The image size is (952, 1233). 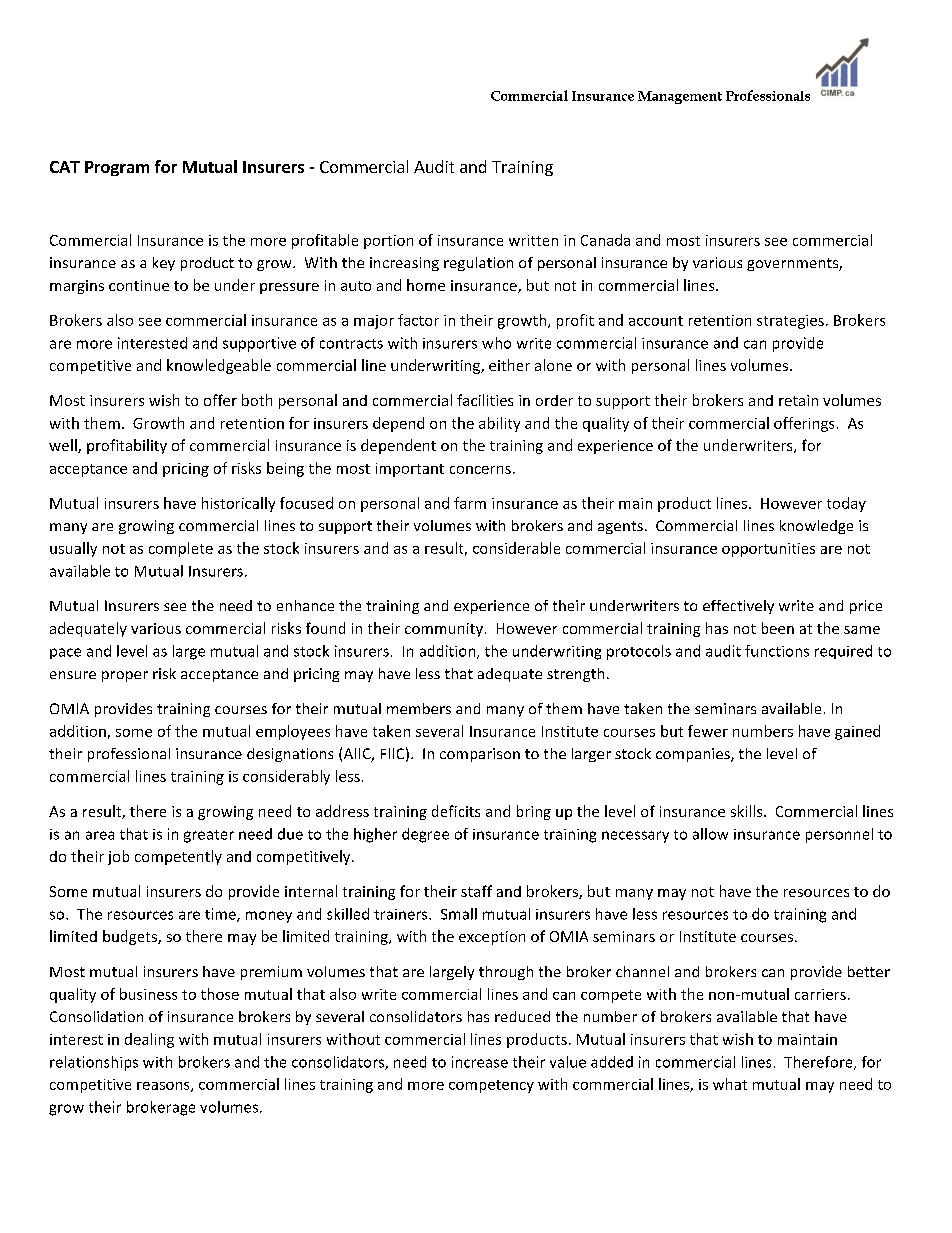 I want to click on written, so click(x=533, y=240).
